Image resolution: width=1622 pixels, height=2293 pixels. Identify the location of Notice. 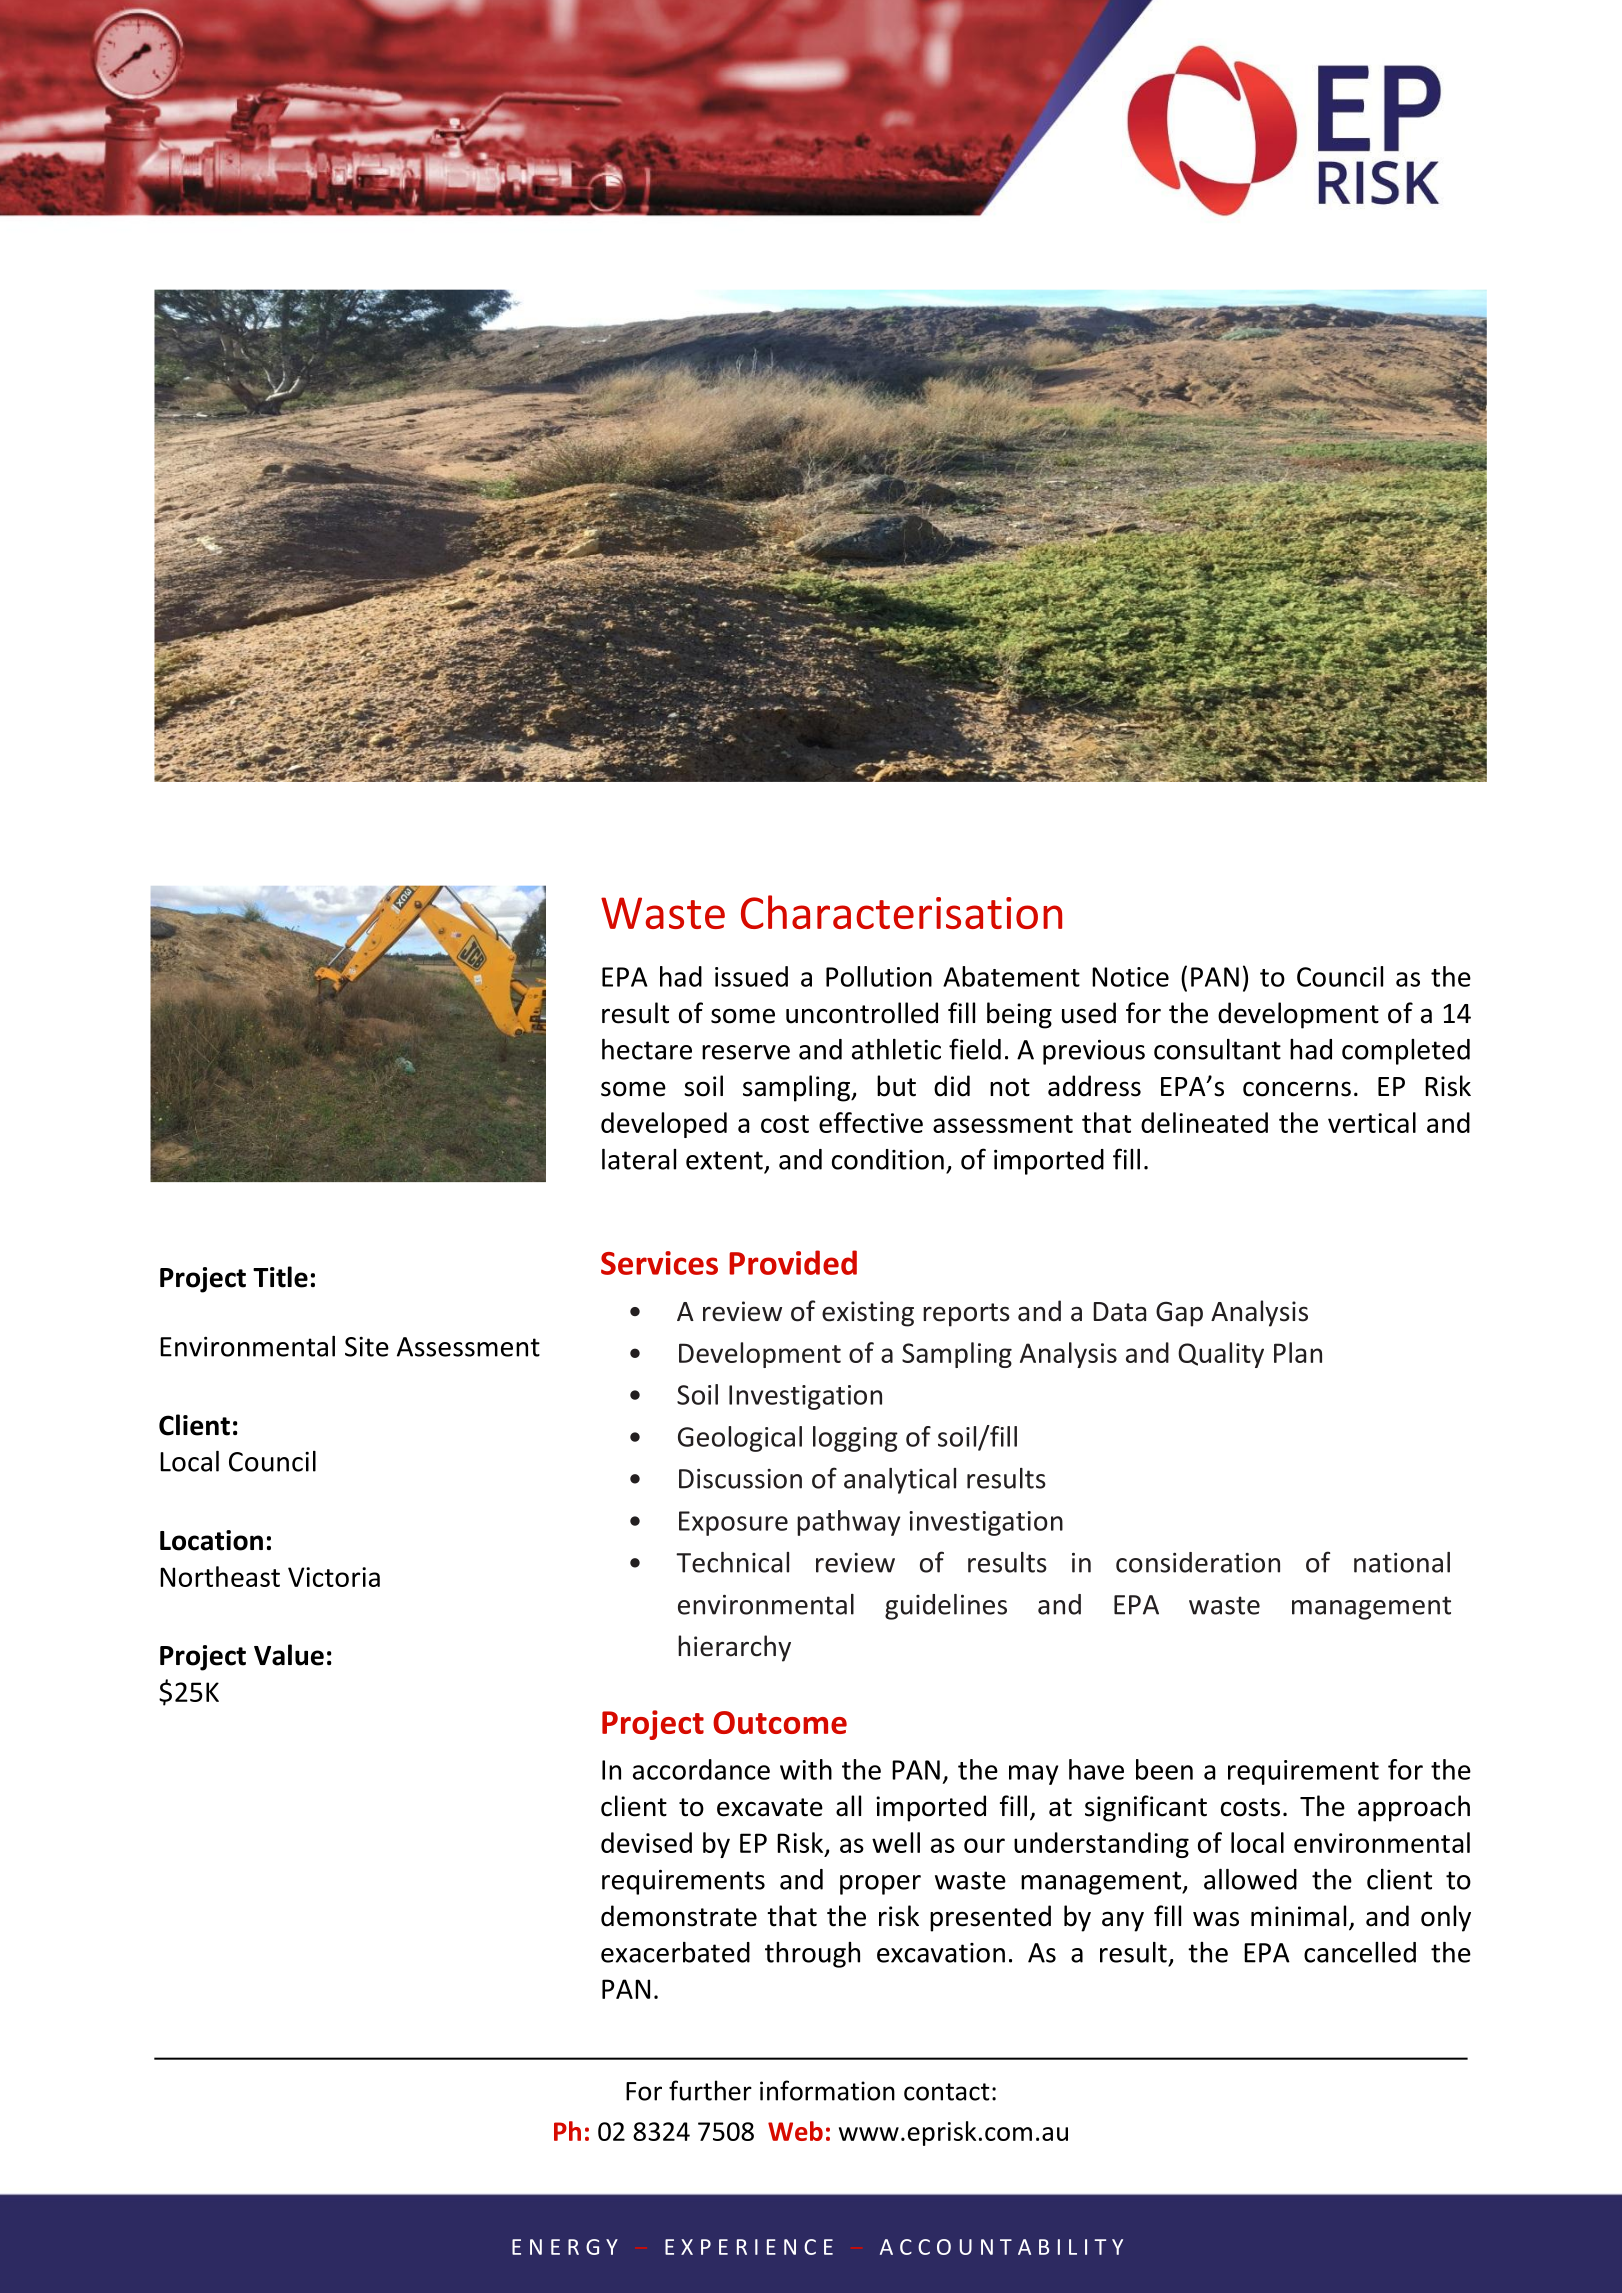
(1130, 977).
